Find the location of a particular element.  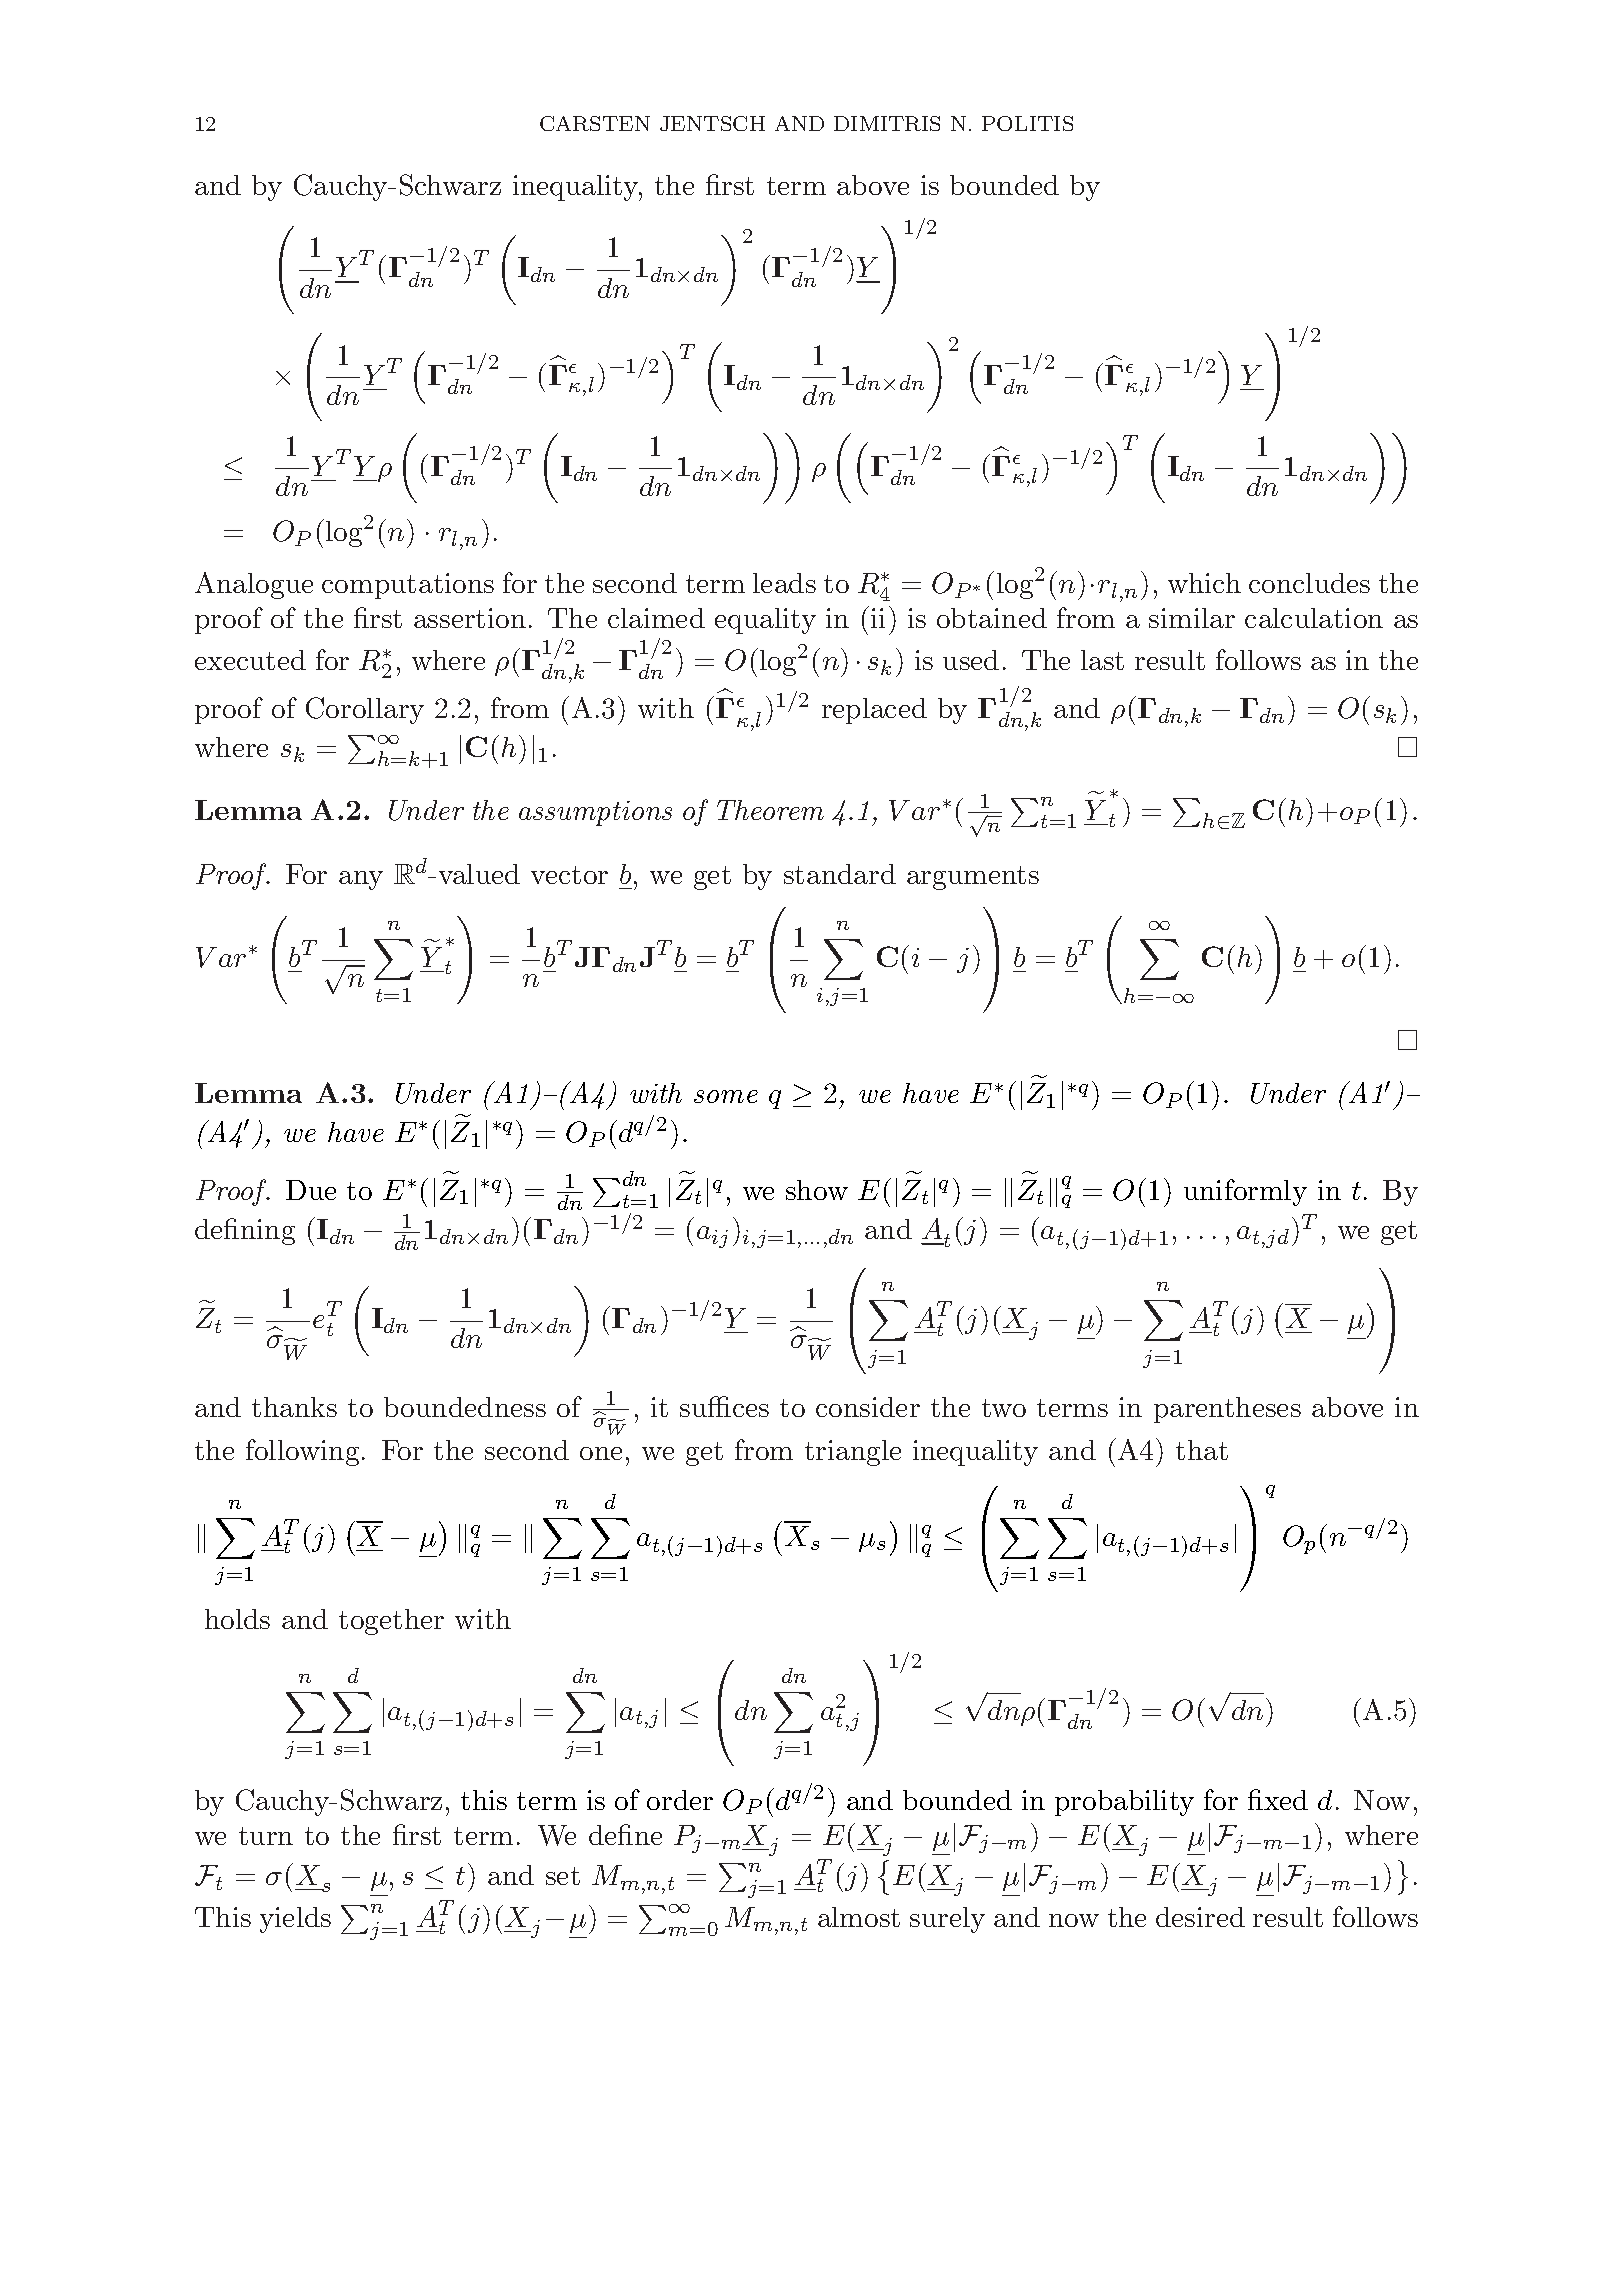

DIMITRIS is located at coordinates (887, 123).
